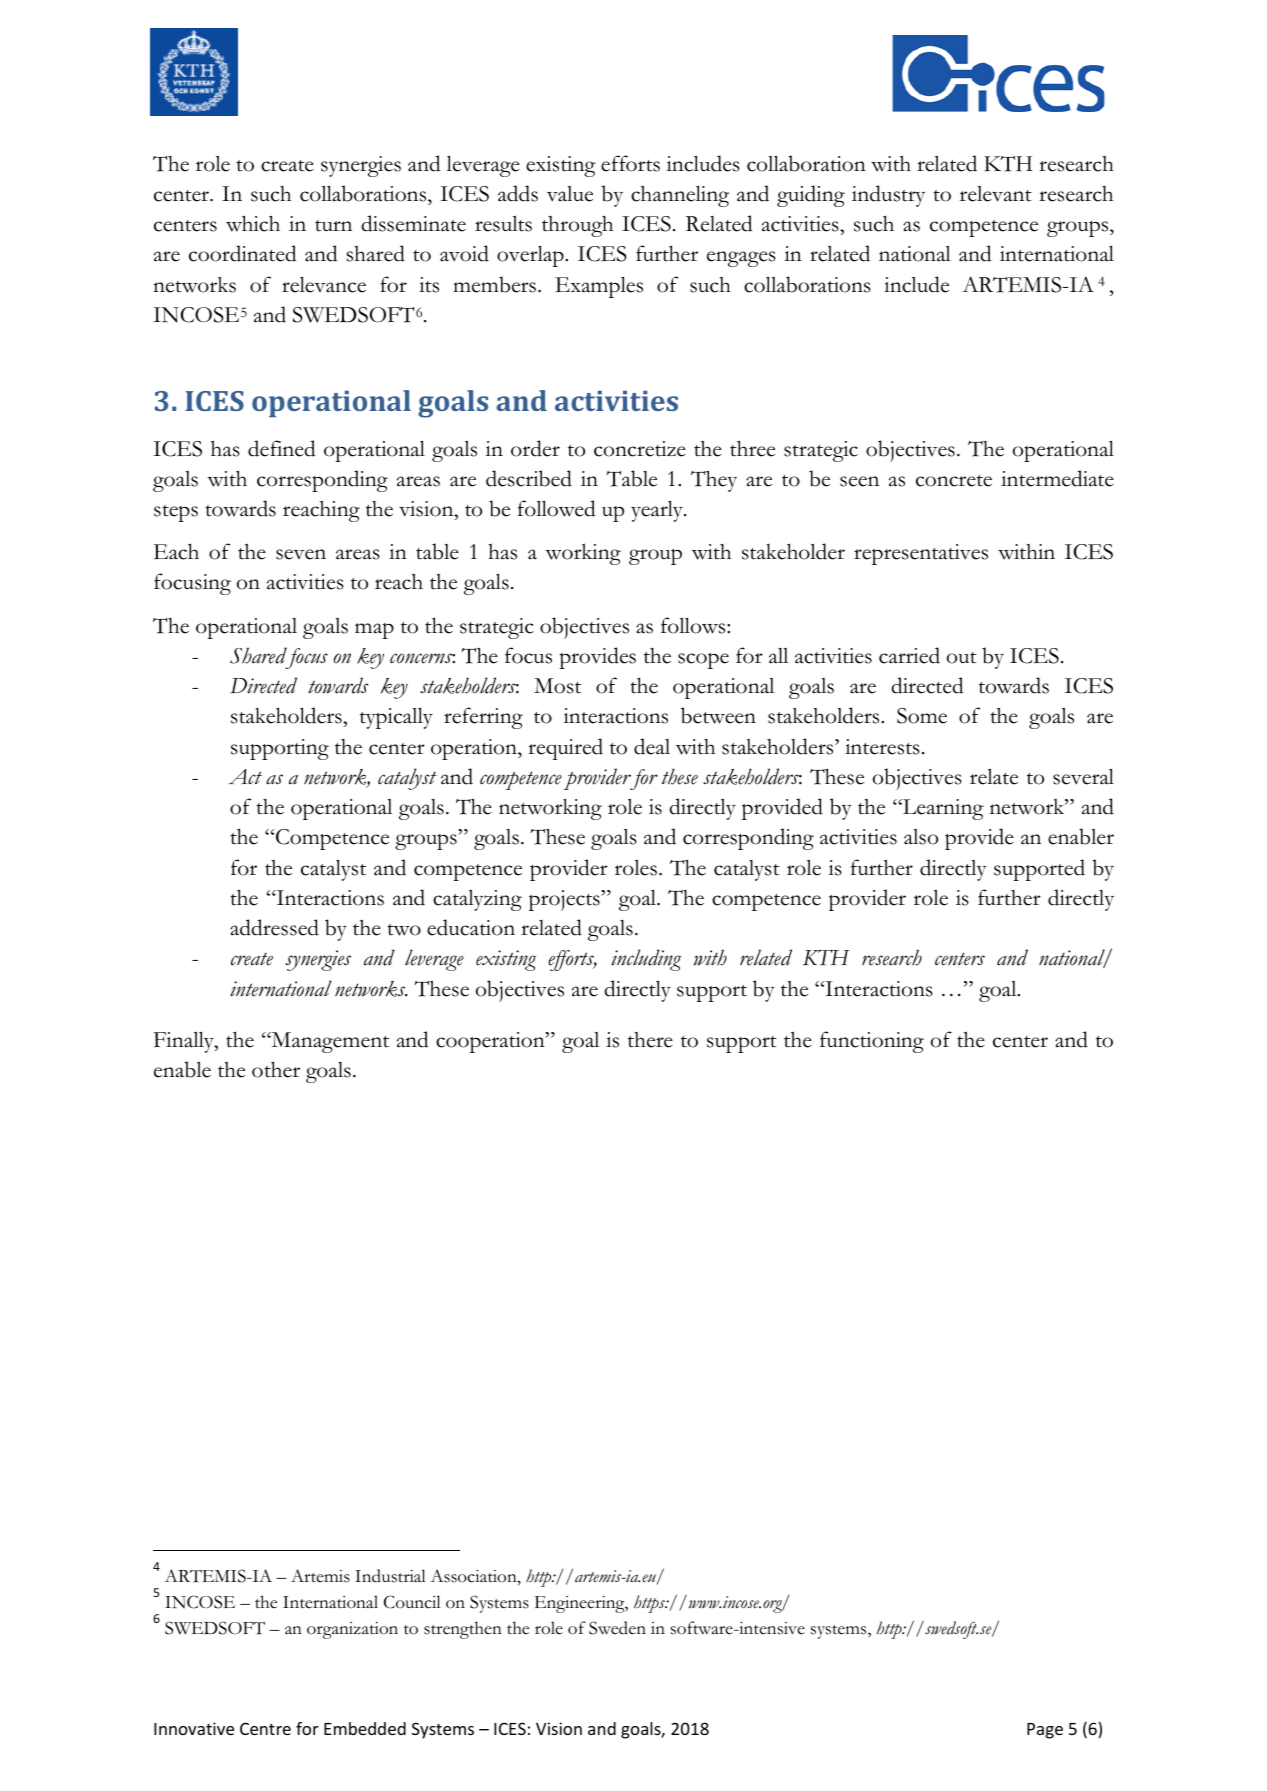 This screenshot has height=1791, width=1267. Describe the element at coordinates (276, 1069) in the screenshot. I see `other` at that location.
